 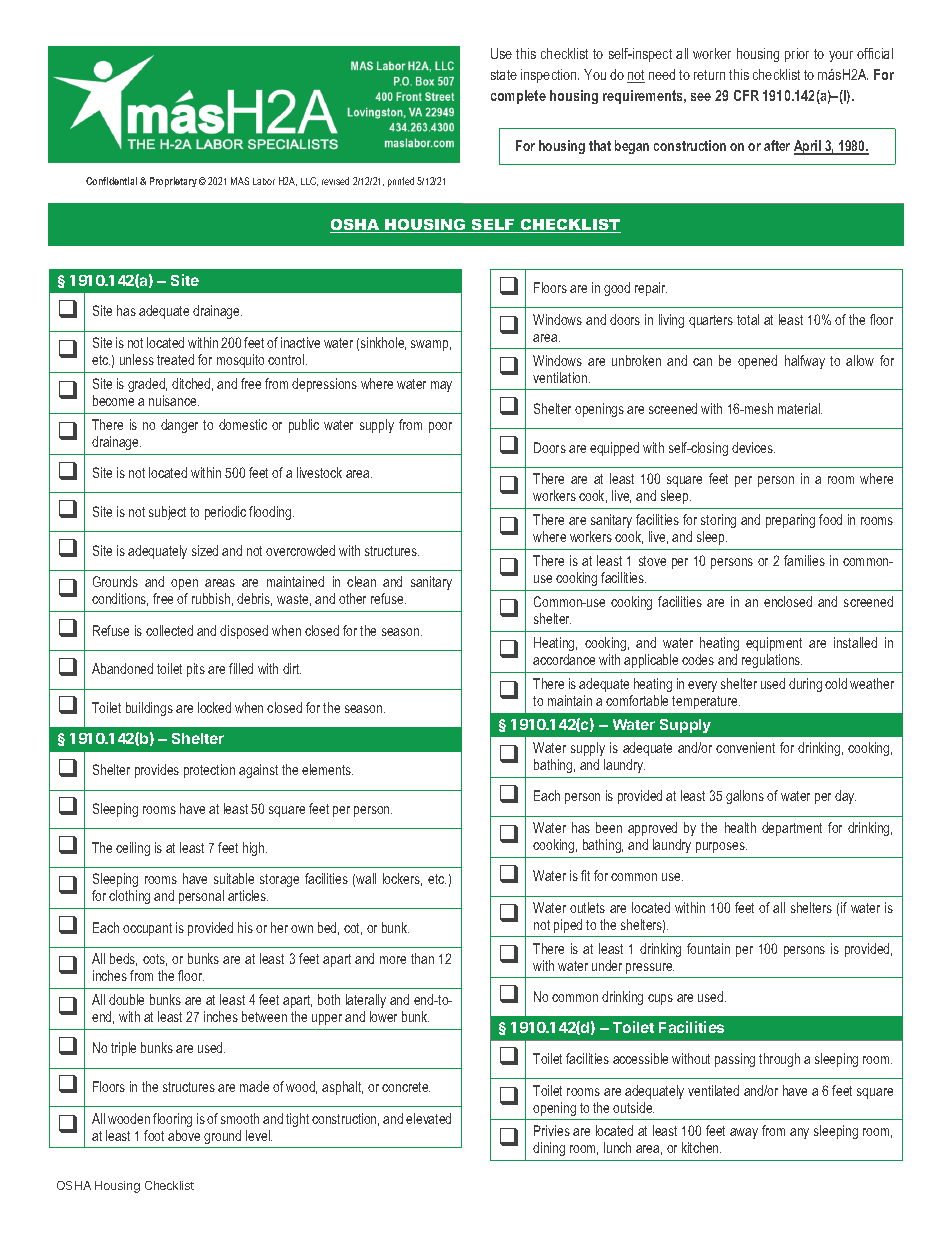 What do you see at coordinates (564, 659) in the image?
I see `accordance` at bounding box center [564, 659].
